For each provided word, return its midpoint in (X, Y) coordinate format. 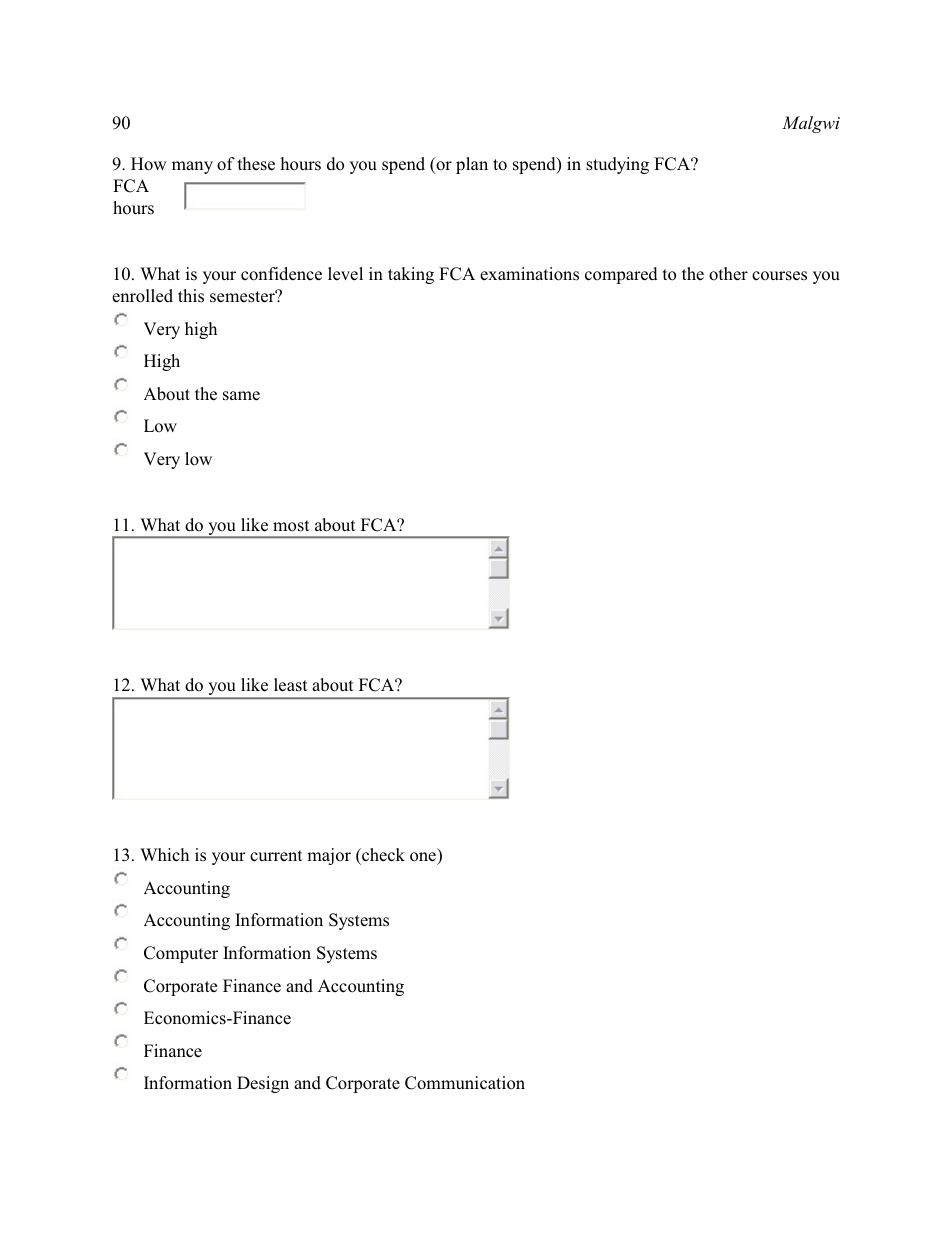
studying (617, 165)
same (241, 396)
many (192, 167)
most (291, 526)
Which (164, 855)
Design (263, 1084)
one (424, 858)
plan (472, 165)
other (728, 274)
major (329, 856)
